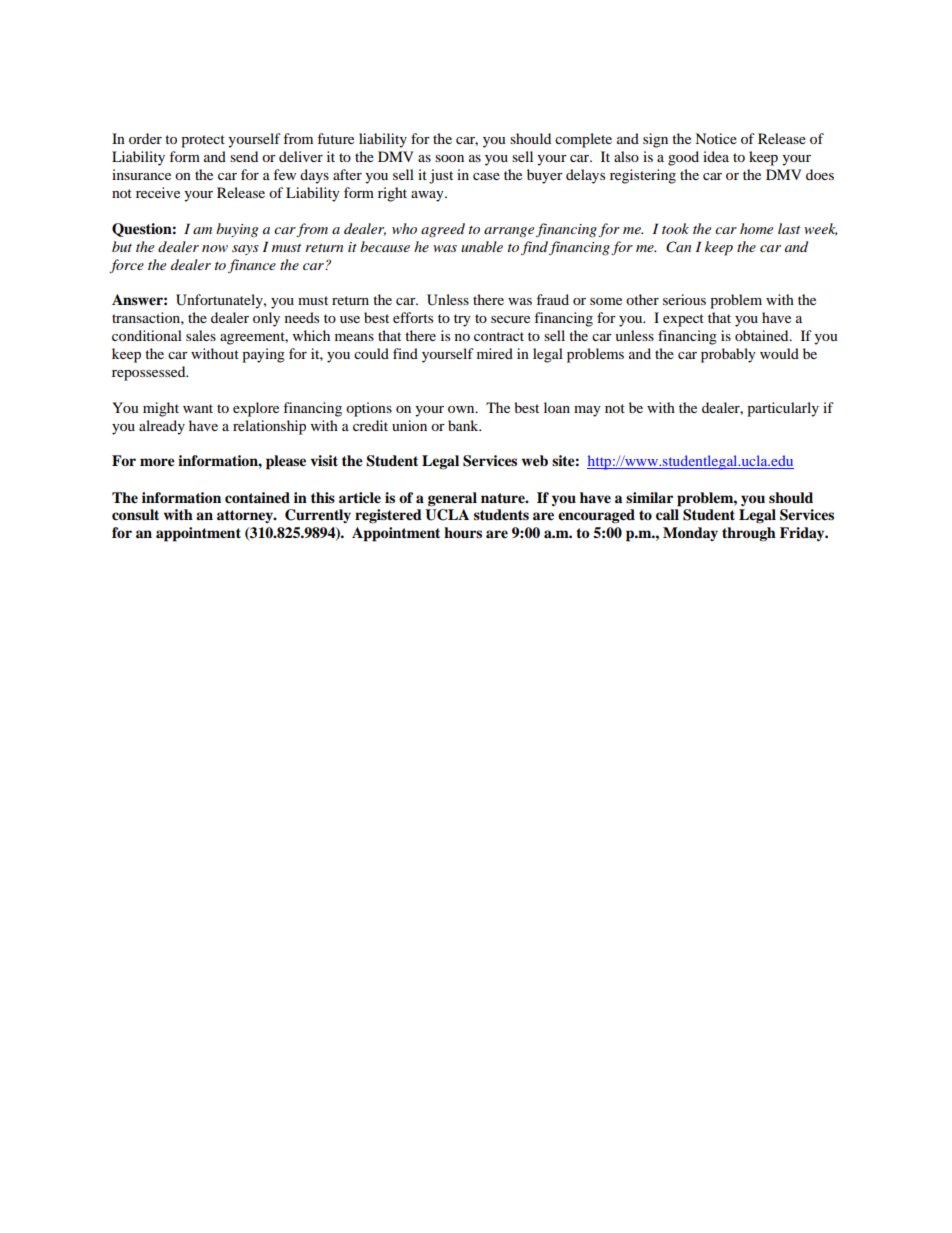  Describe the element at coordinates (215, 248) in the screenshot. I see `now` at that location.
